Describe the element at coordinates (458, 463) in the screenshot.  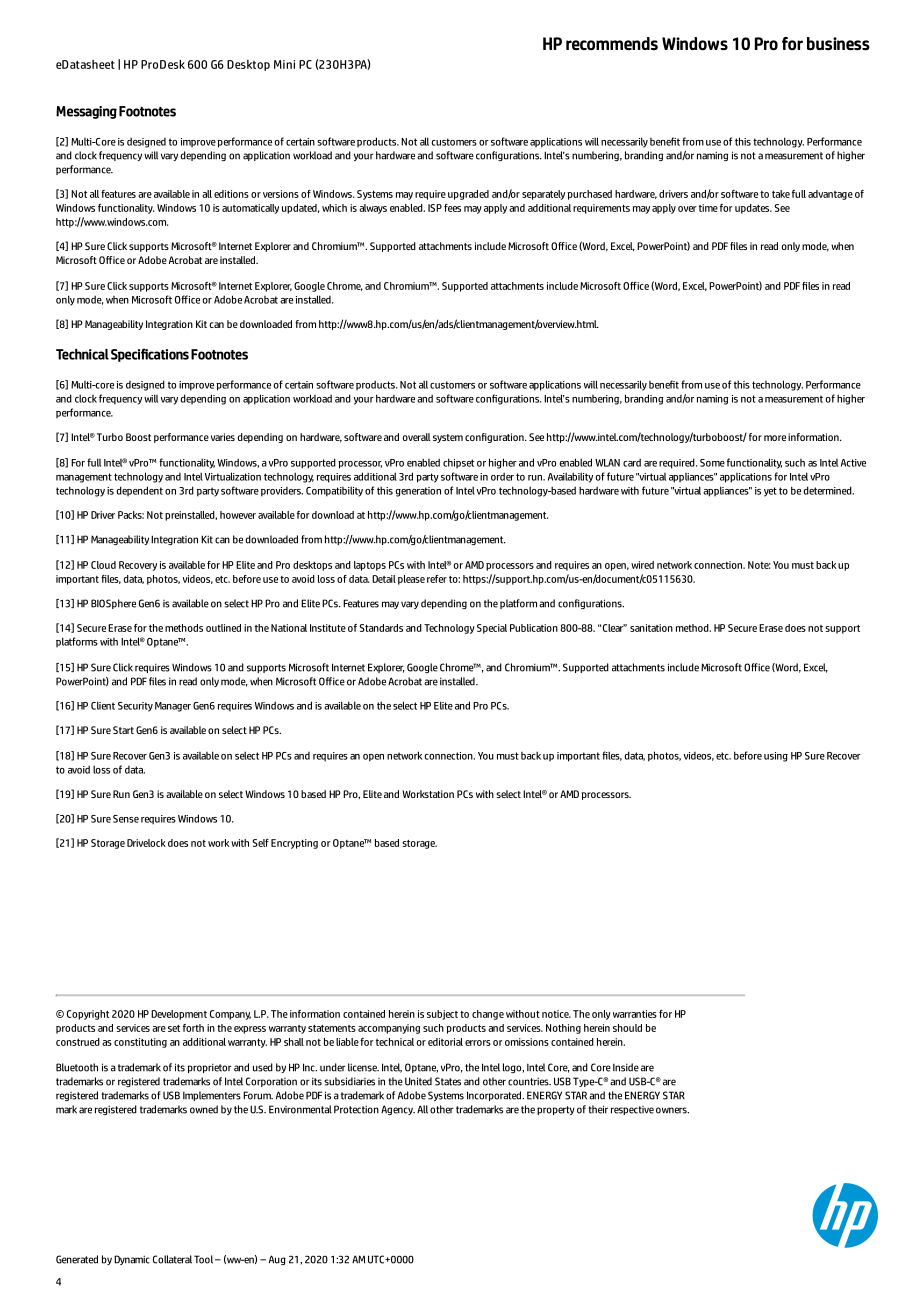
I see `chipset` at that location.
